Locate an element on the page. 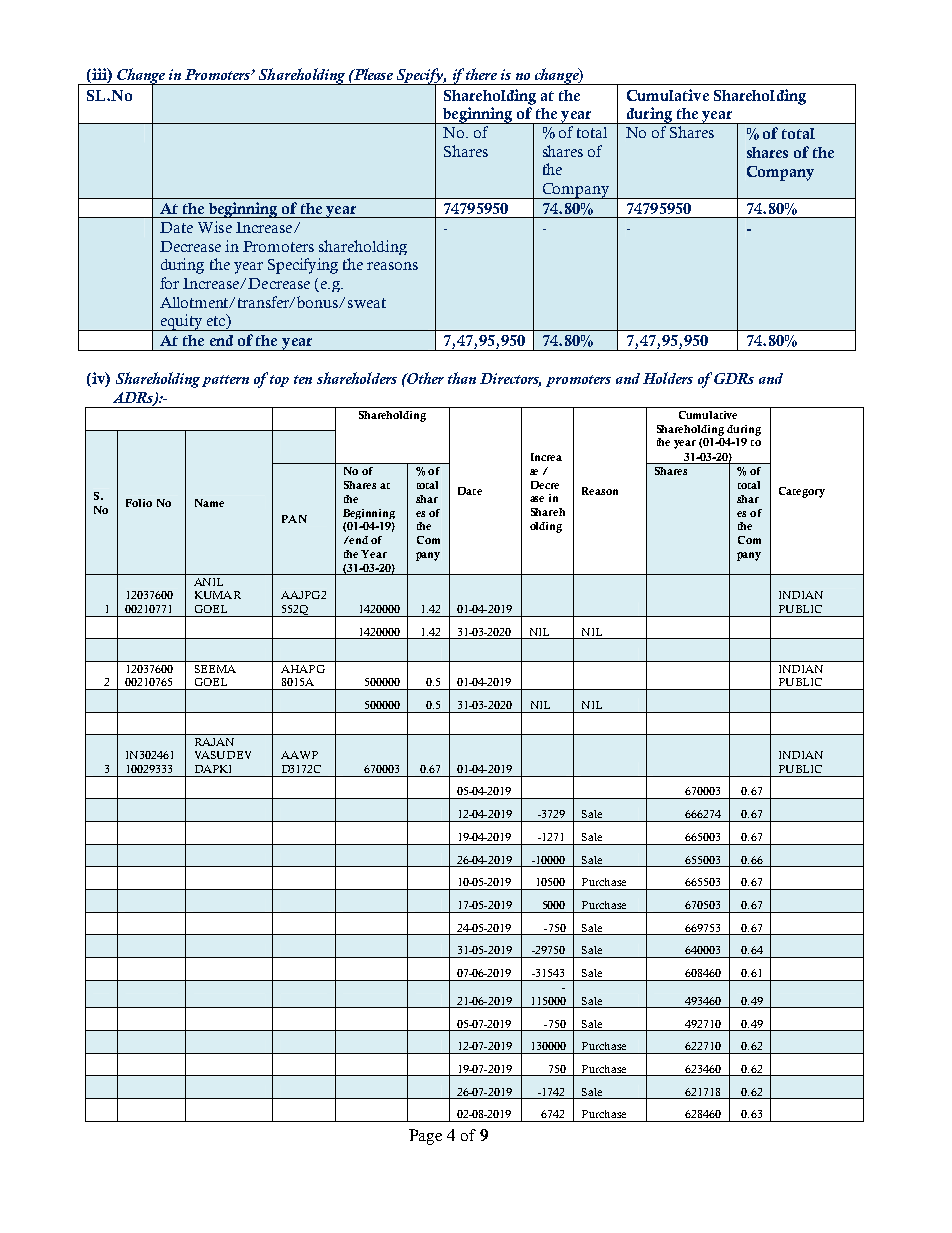 This page has width=952, height=1233. KUMAR is located at coordinates (218, 595).
